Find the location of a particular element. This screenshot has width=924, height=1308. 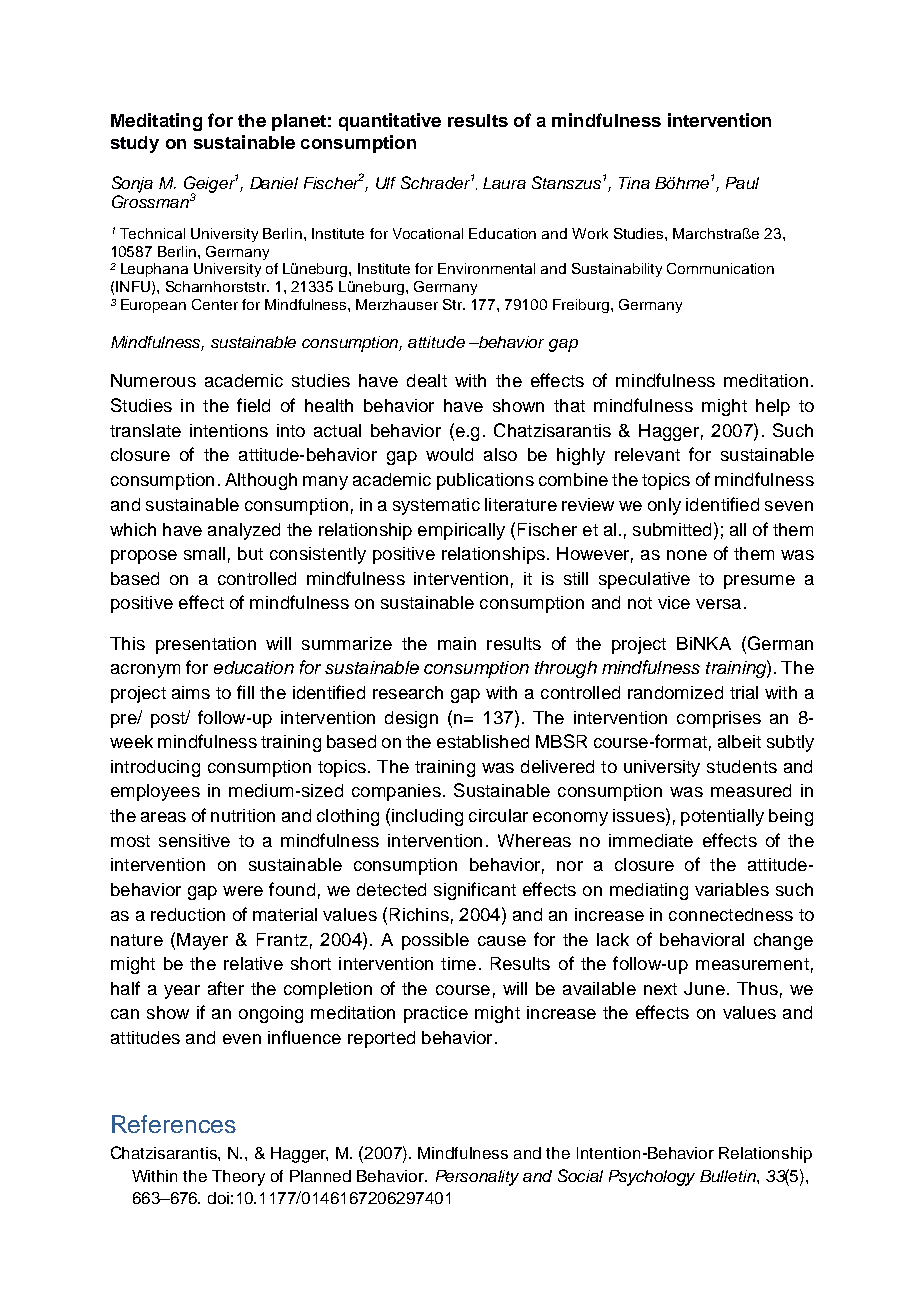

publications is located at coordinates (485, 481).
